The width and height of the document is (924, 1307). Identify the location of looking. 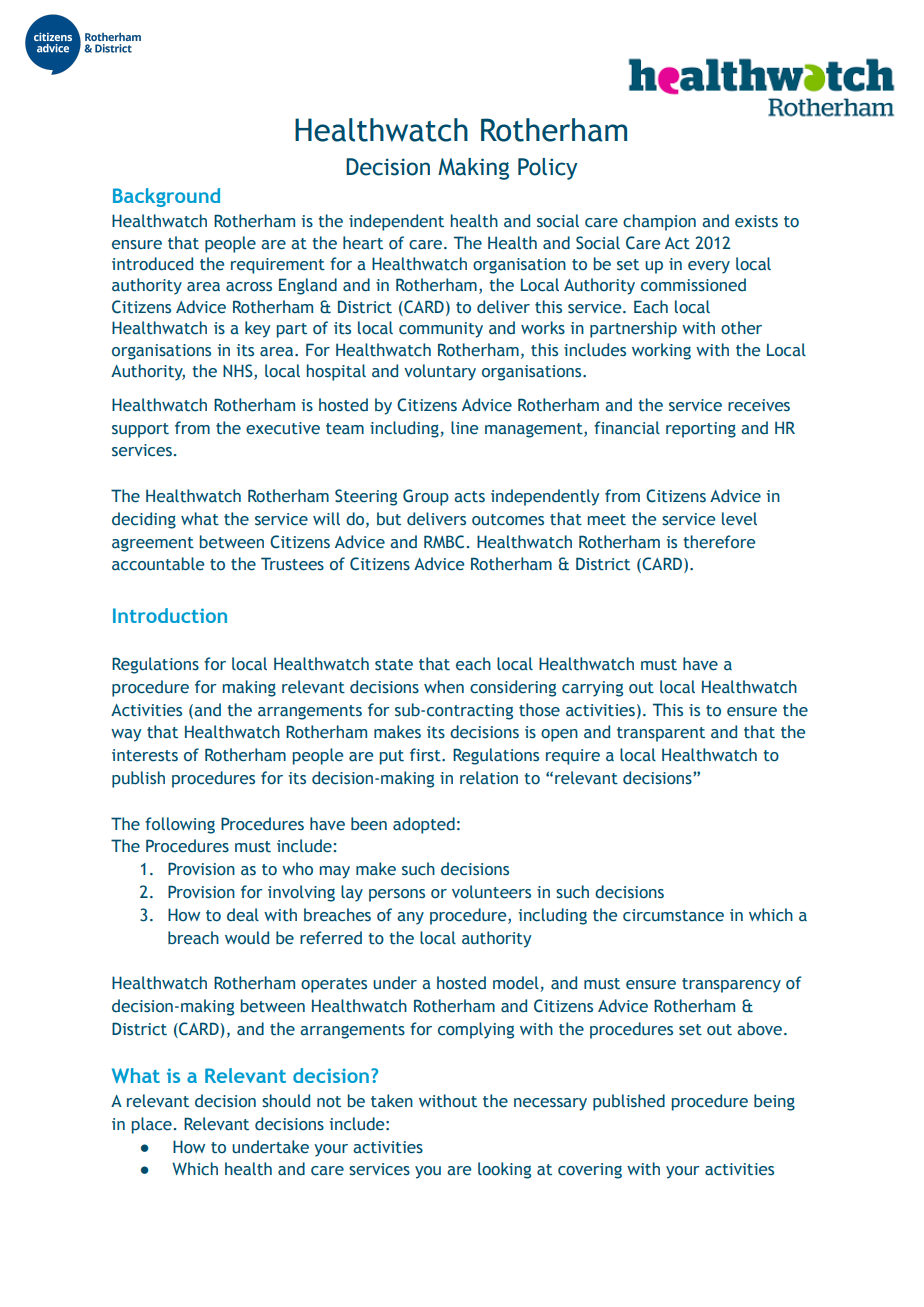
(504, 1170).
